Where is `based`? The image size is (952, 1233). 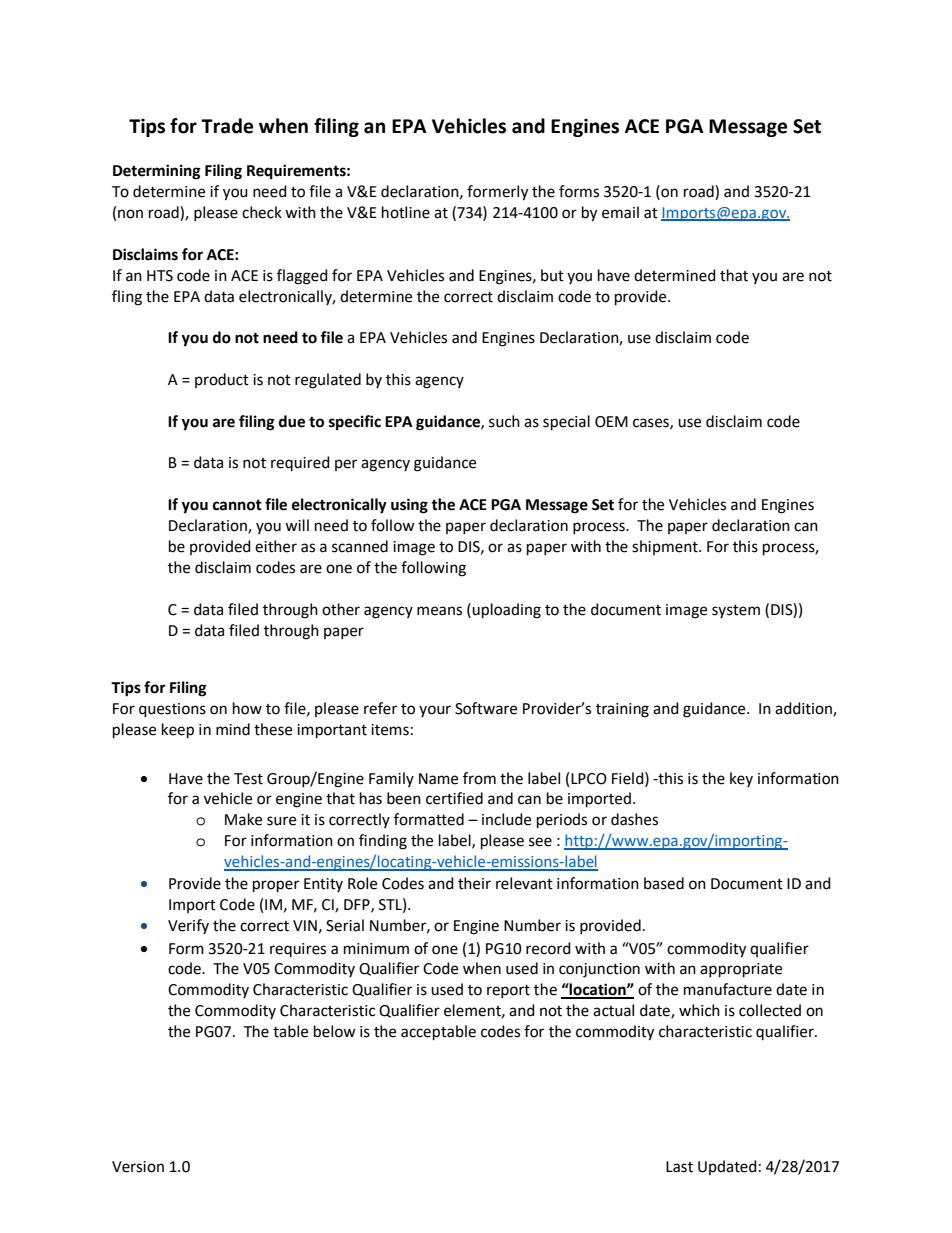 based is located at coordinates (664, 883).
